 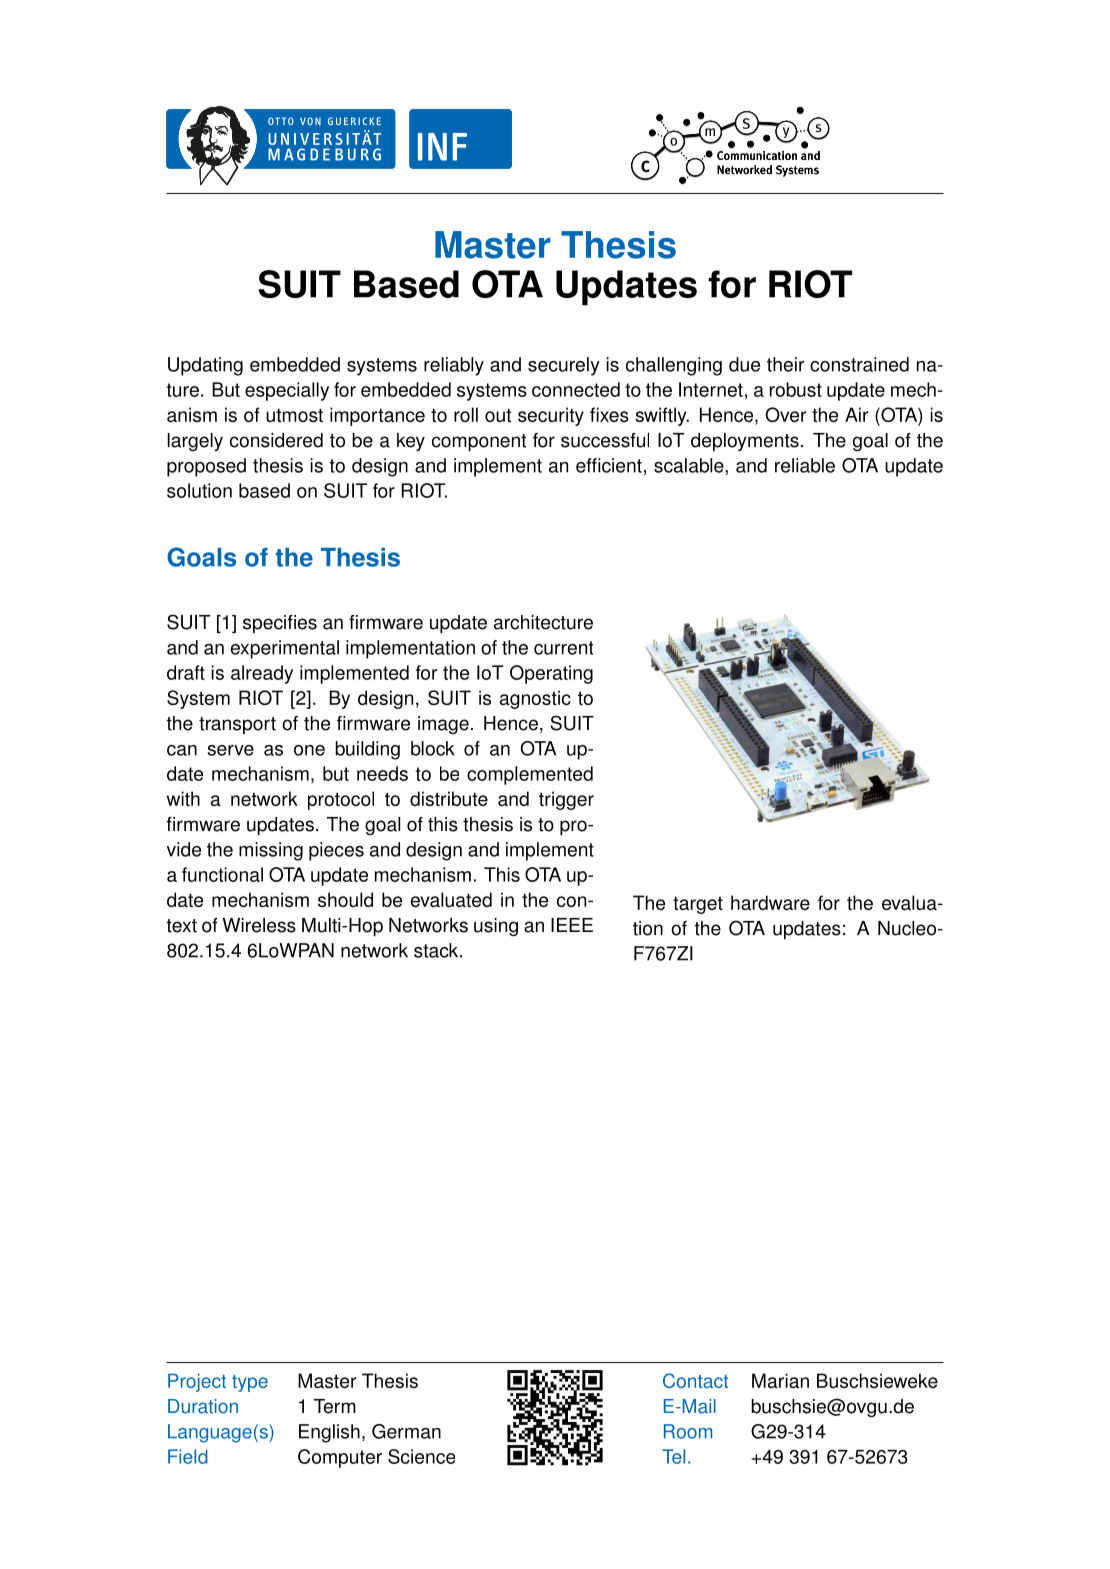 What do you see at coordinates (496, 927) in the screenshot?
I see `using` at bounding box center [496, 927].
